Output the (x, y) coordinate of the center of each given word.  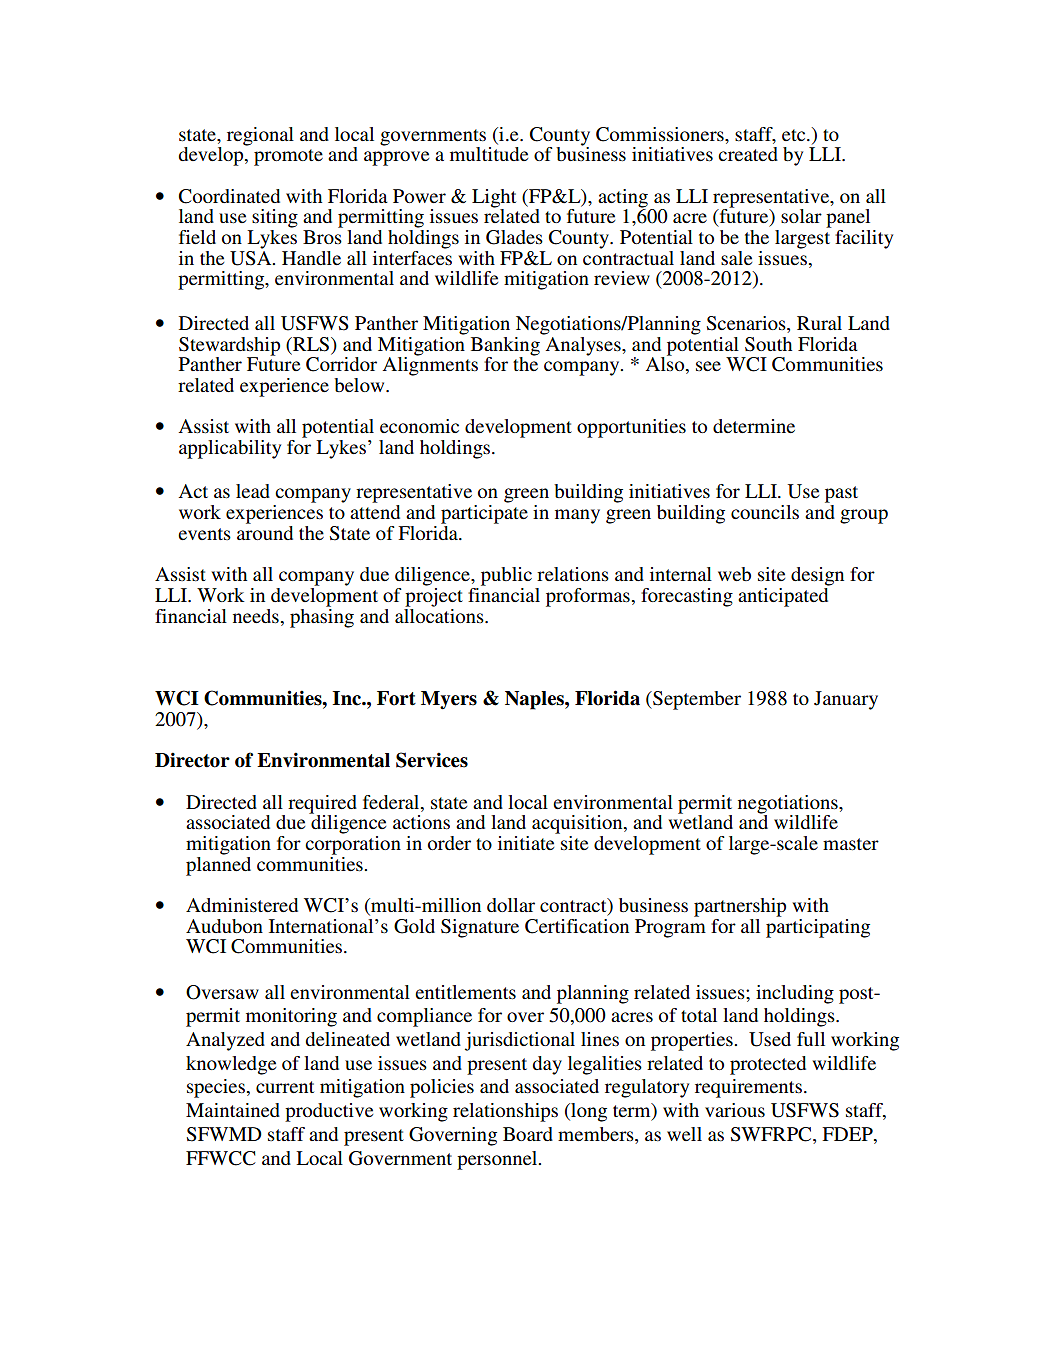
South (768, 344)
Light (494, 199)
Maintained (233, 1110)
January (846, 700)
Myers (449, 700)
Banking (505, 347)
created (748, 154)
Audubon (224, 926)
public (506, 576)
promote (288, 157)
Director (192, 760)
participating (818, 927)
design (817, 576)
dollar (511, 905)
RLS (311, 344)
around (265, 531)
